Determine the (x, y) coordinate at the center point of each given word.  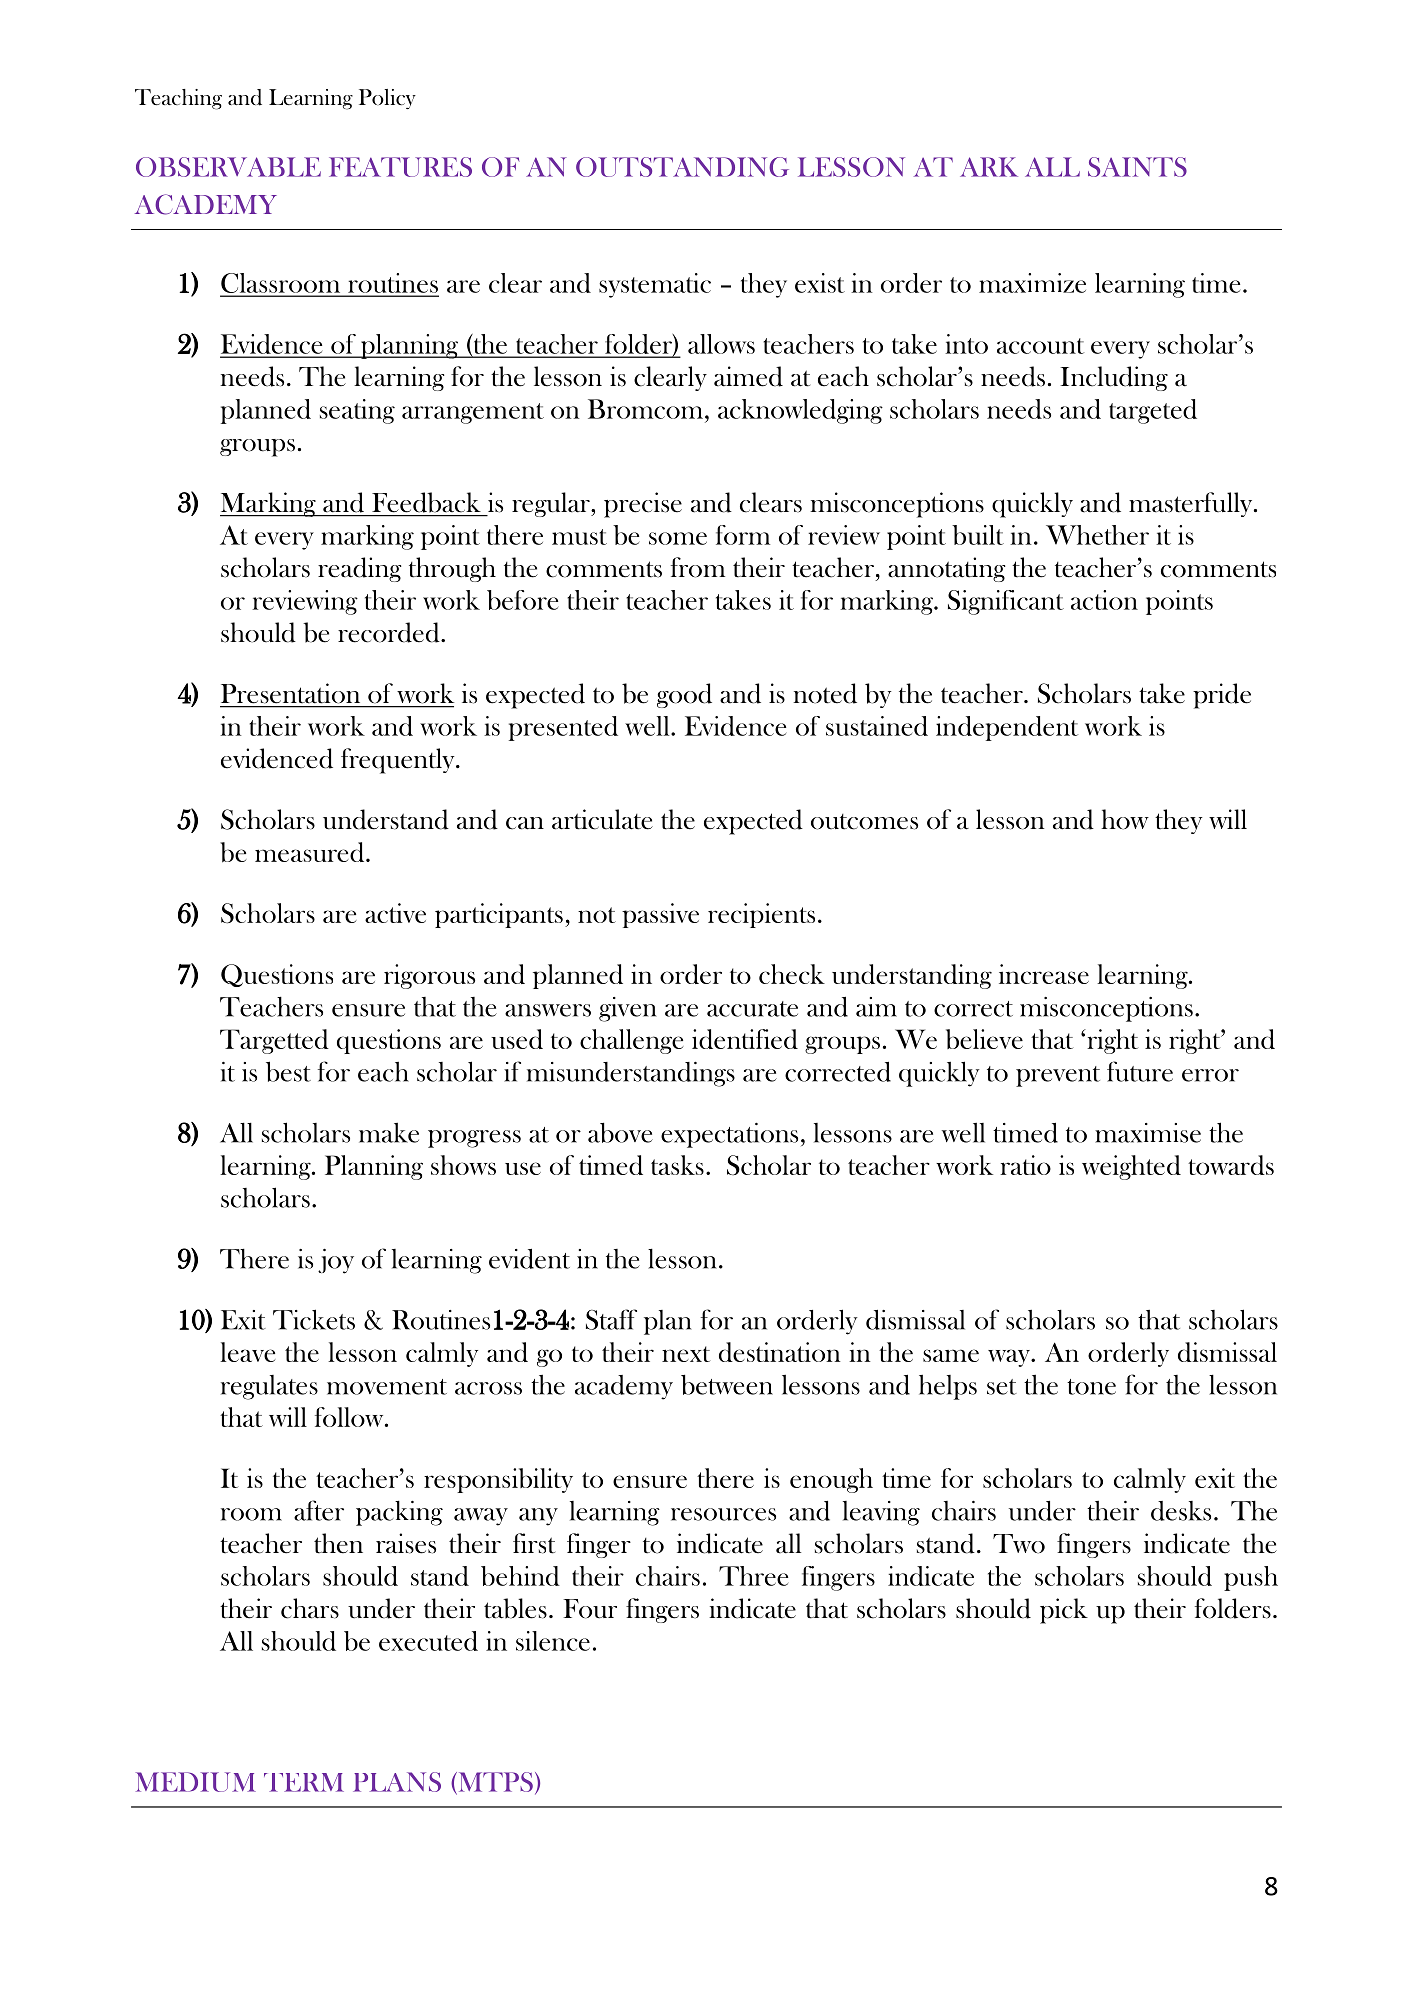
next (686, 1354)
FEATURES (400, 167)
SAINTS (1137, 167)
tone (1091, 1387)
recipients (761, 915)
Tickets (314, 1319)
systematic (655, 285)
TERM (304, 1782)
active (395, 913)
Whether (1097, 535)
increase (1044, 974)
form (743, 535)
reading (360, 569)
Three (753, 1576)
